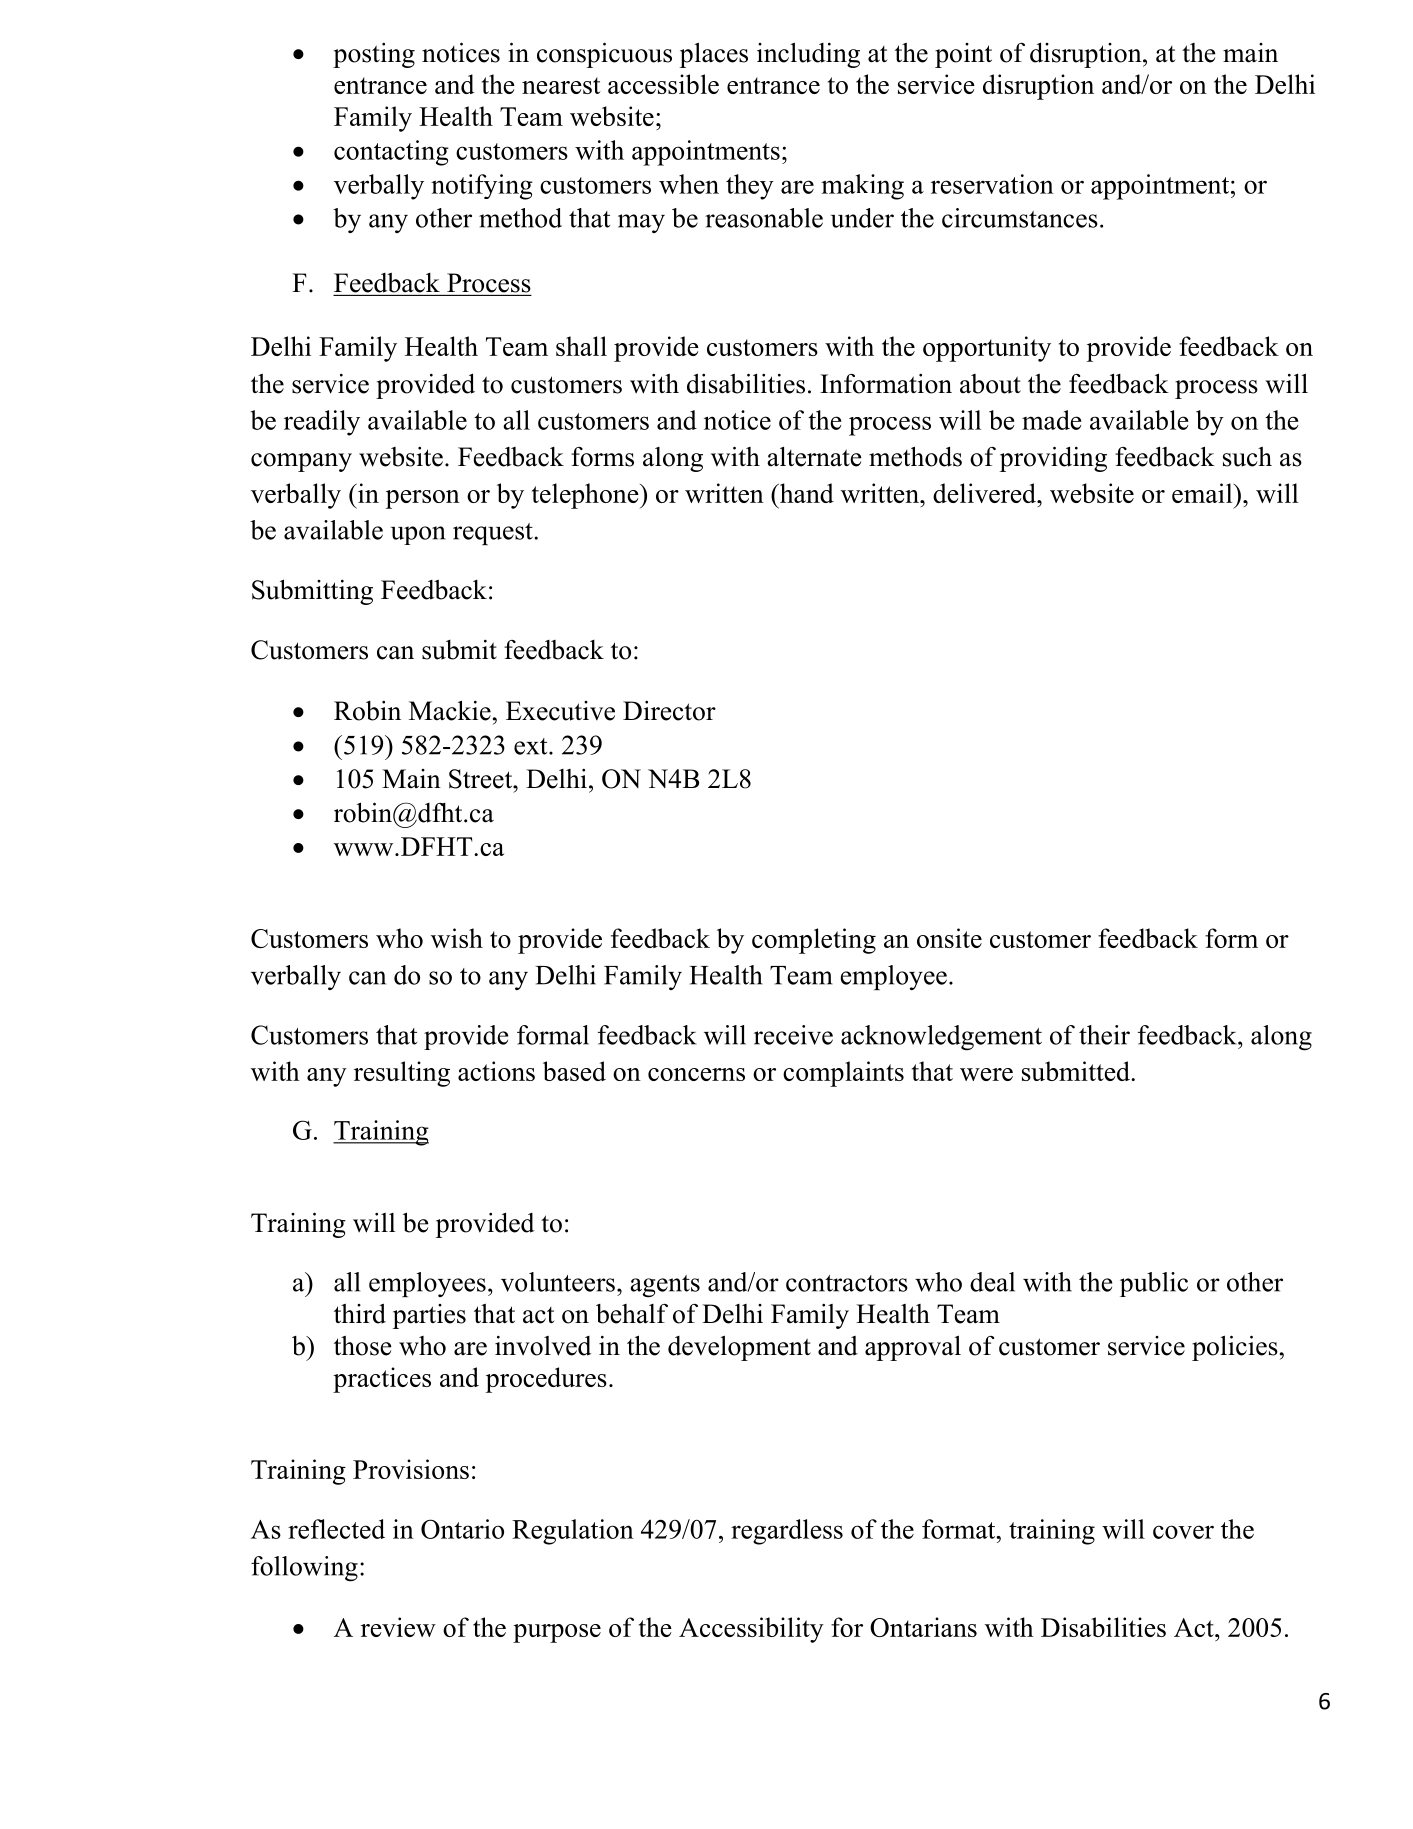 Image resolution: width=1413 pixels, height=1829 pixels. I want to click on including, so click(808, 55).
